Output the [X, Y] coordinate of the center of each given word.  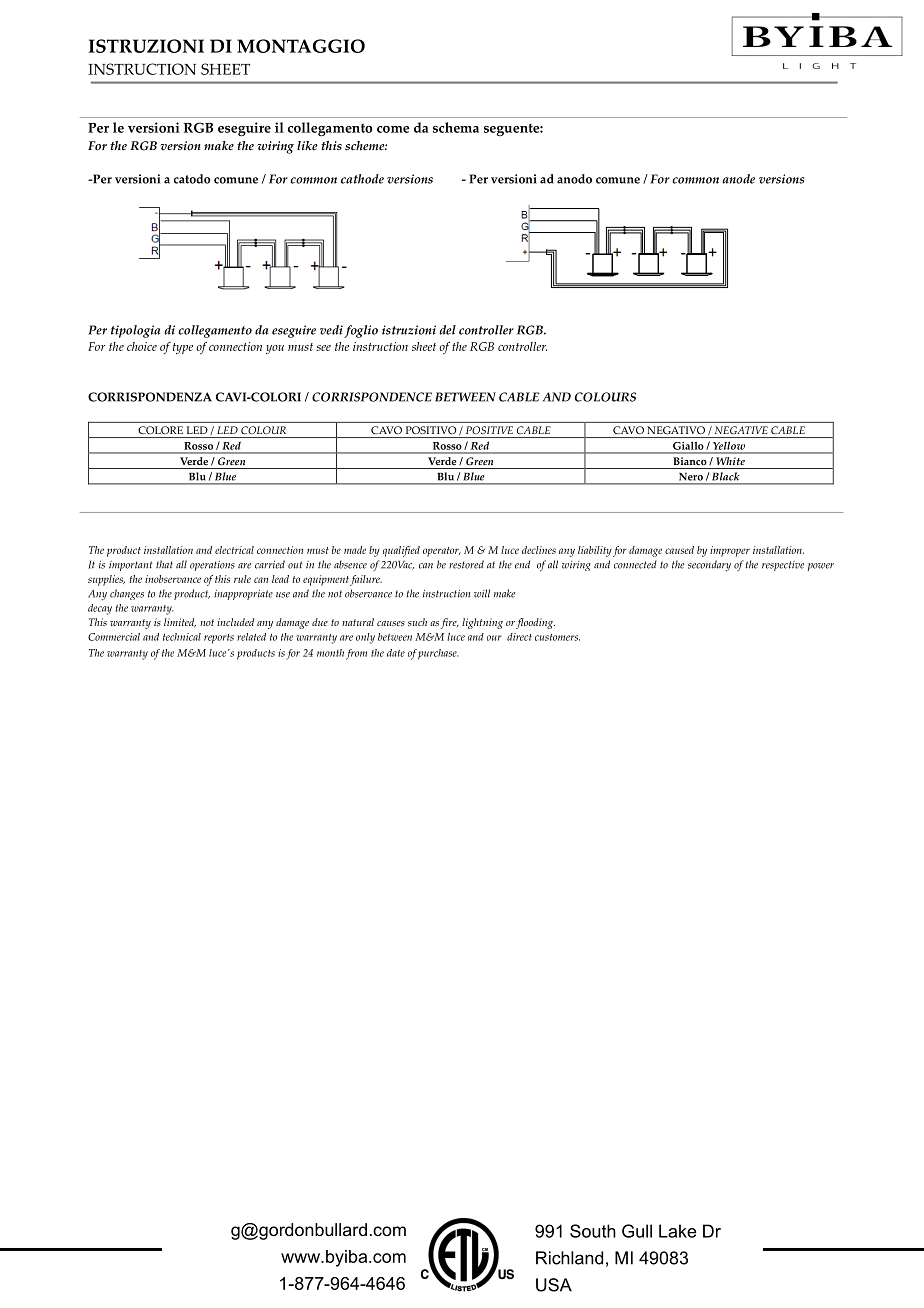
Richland [569, 1258]
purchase [438, 654]
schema [456, 127]
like [307, 145]
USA [554, 1285]
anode [738, 179]
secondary [709, 566]
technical [182, 637]
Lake [677, 1231]
